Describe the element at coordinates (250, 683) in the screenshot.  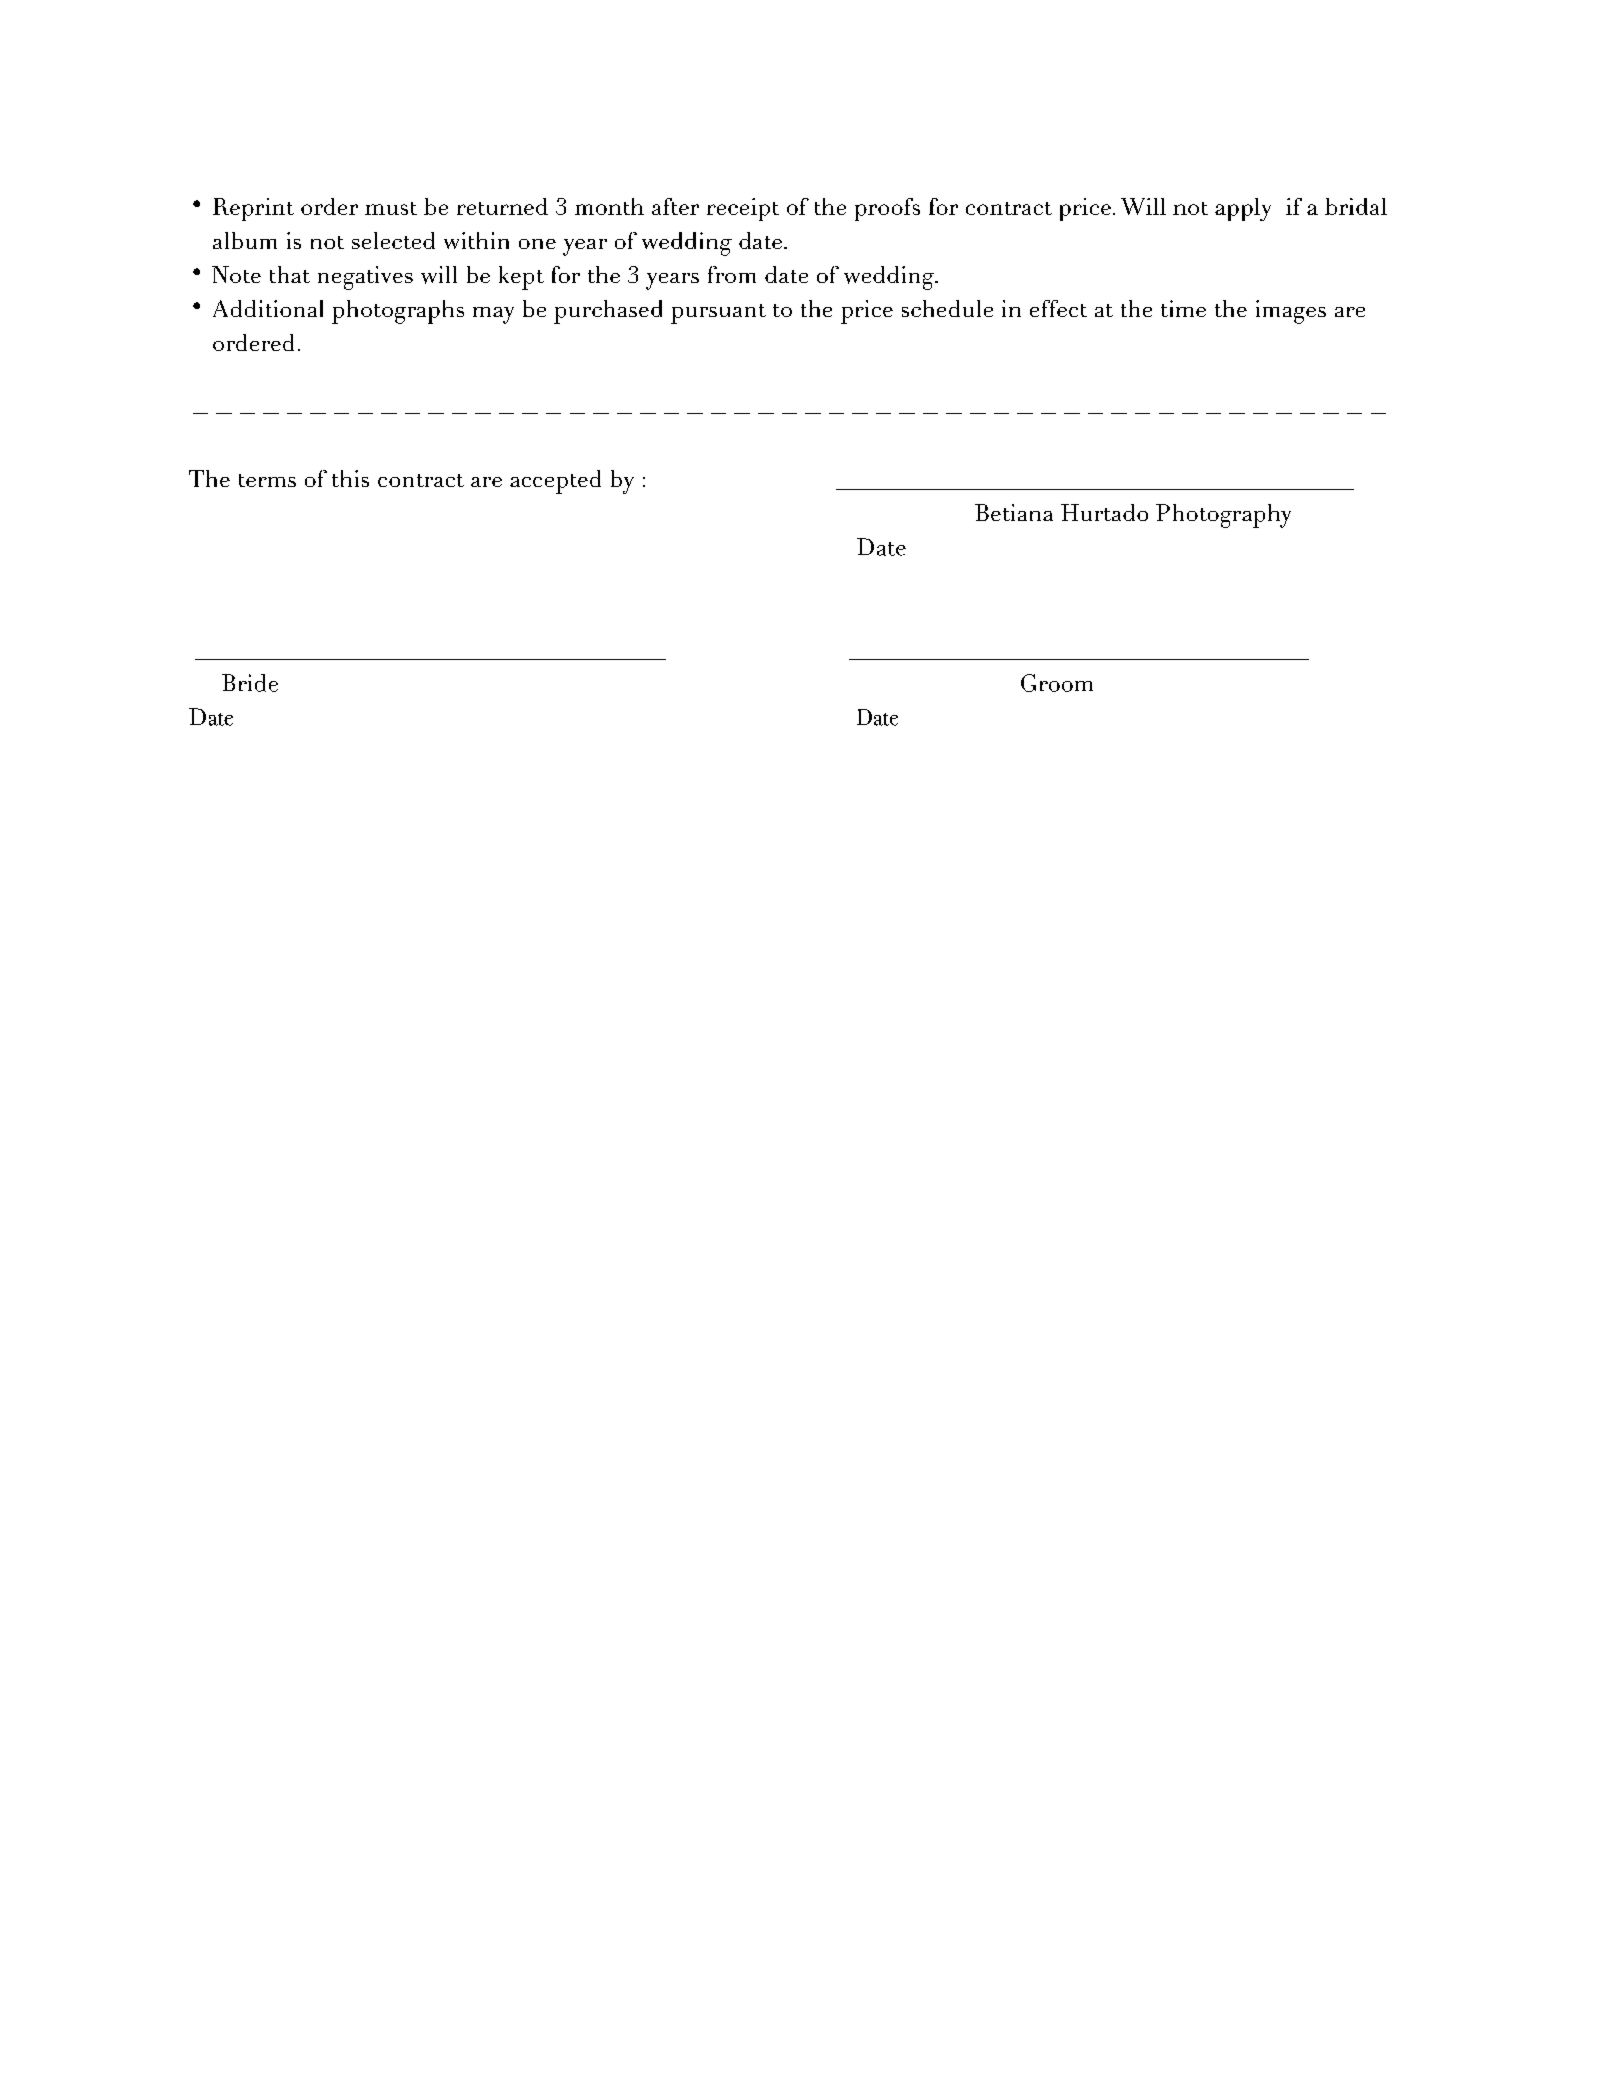
I see `Bride` at that location.
